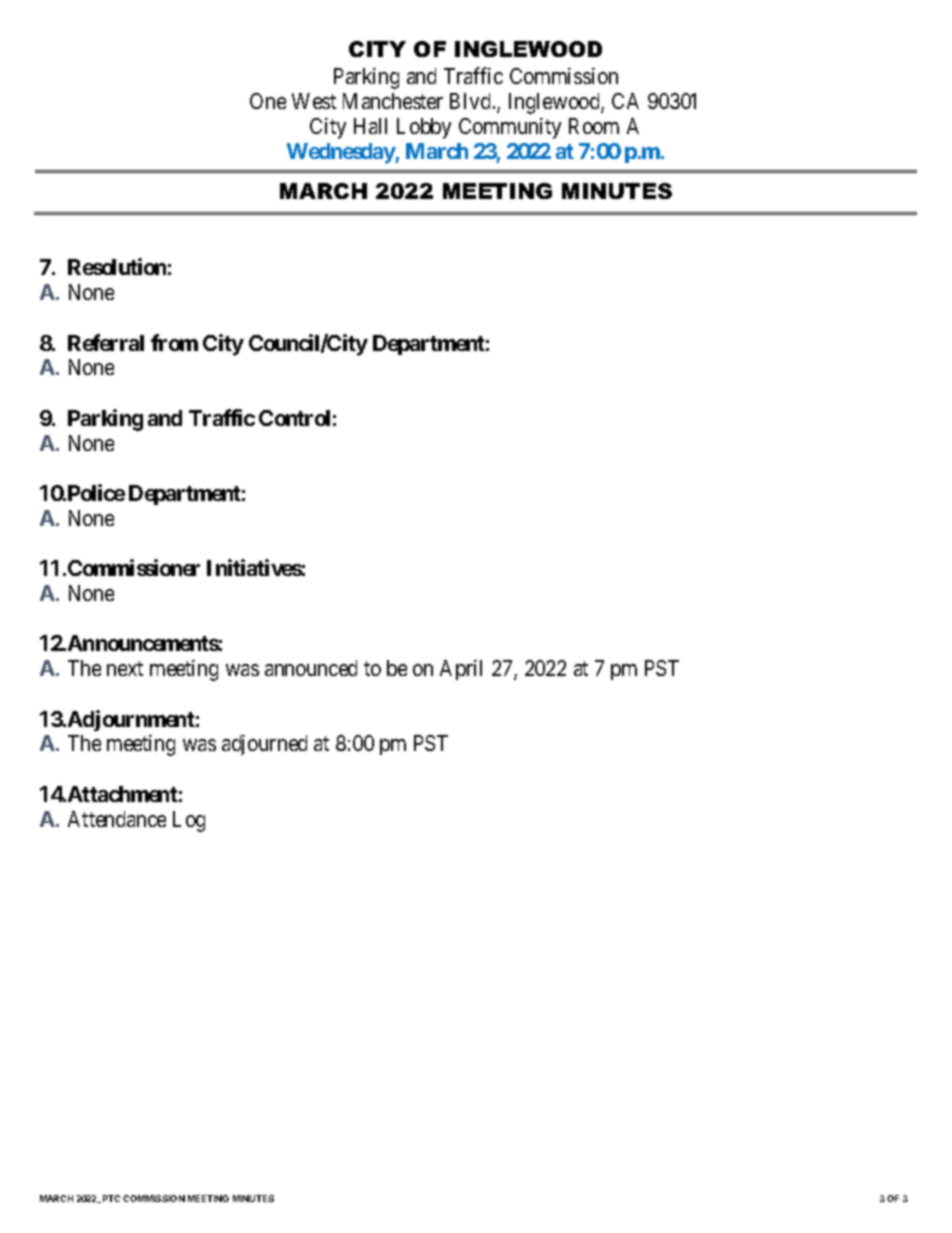 The image size is (952, 1233). I want to click on West, so click(314, 101).
